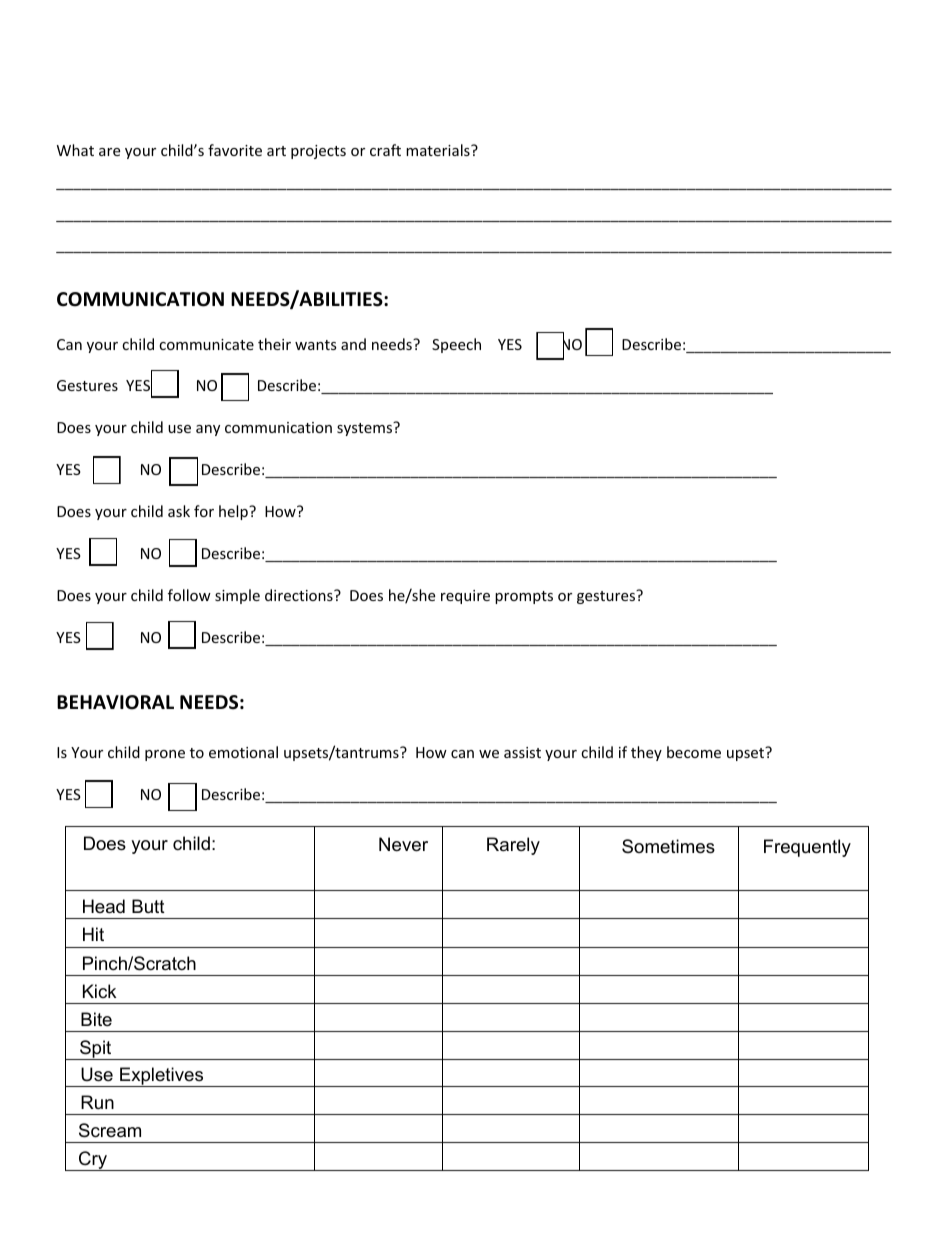 This page has width=952, height=1233. What do you see at coordinates (456, 345) in the page?
I see `Speech` at bounding box center [456, 345].
